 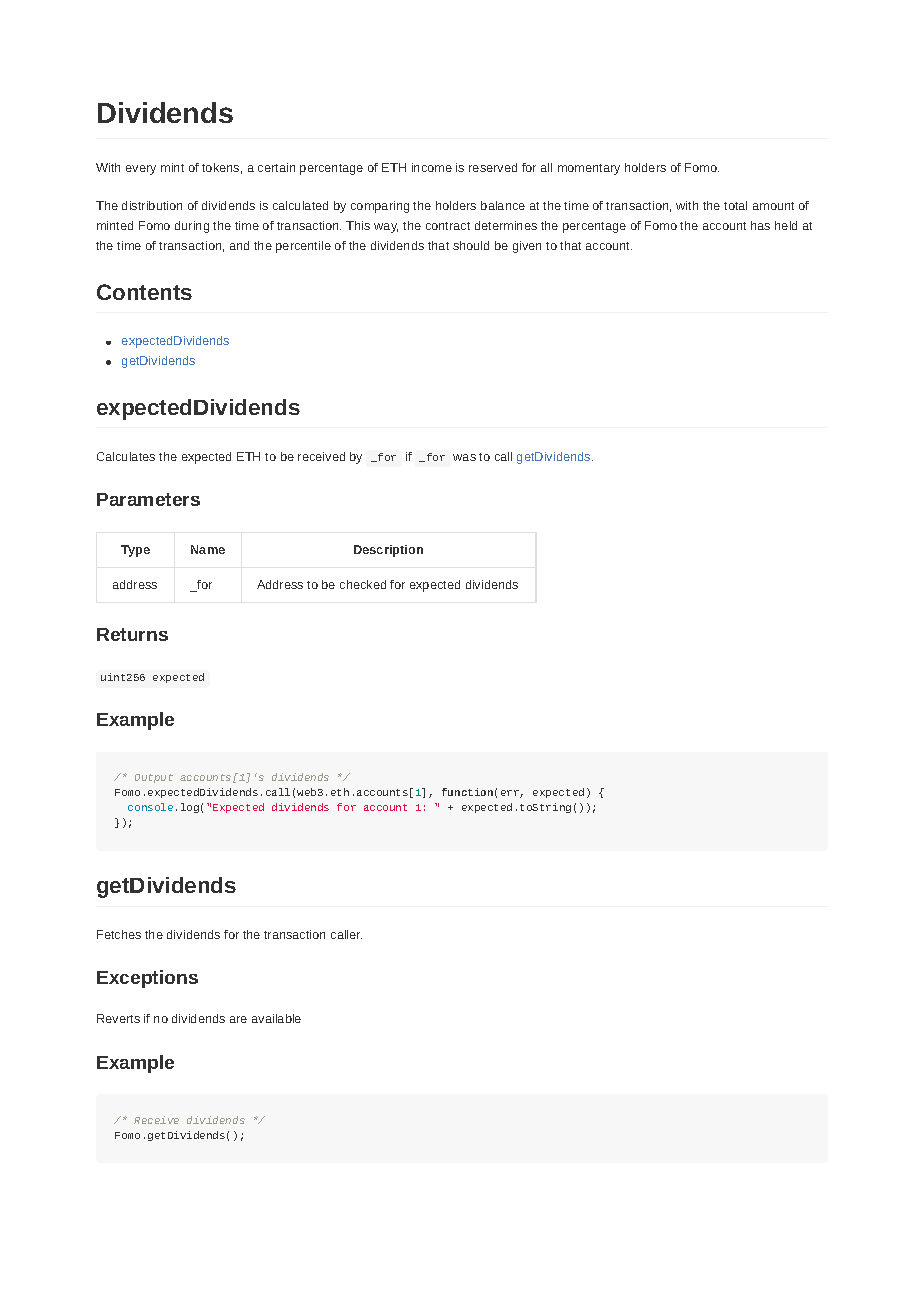 I want to click on checked, so click(x=363, y=584).
